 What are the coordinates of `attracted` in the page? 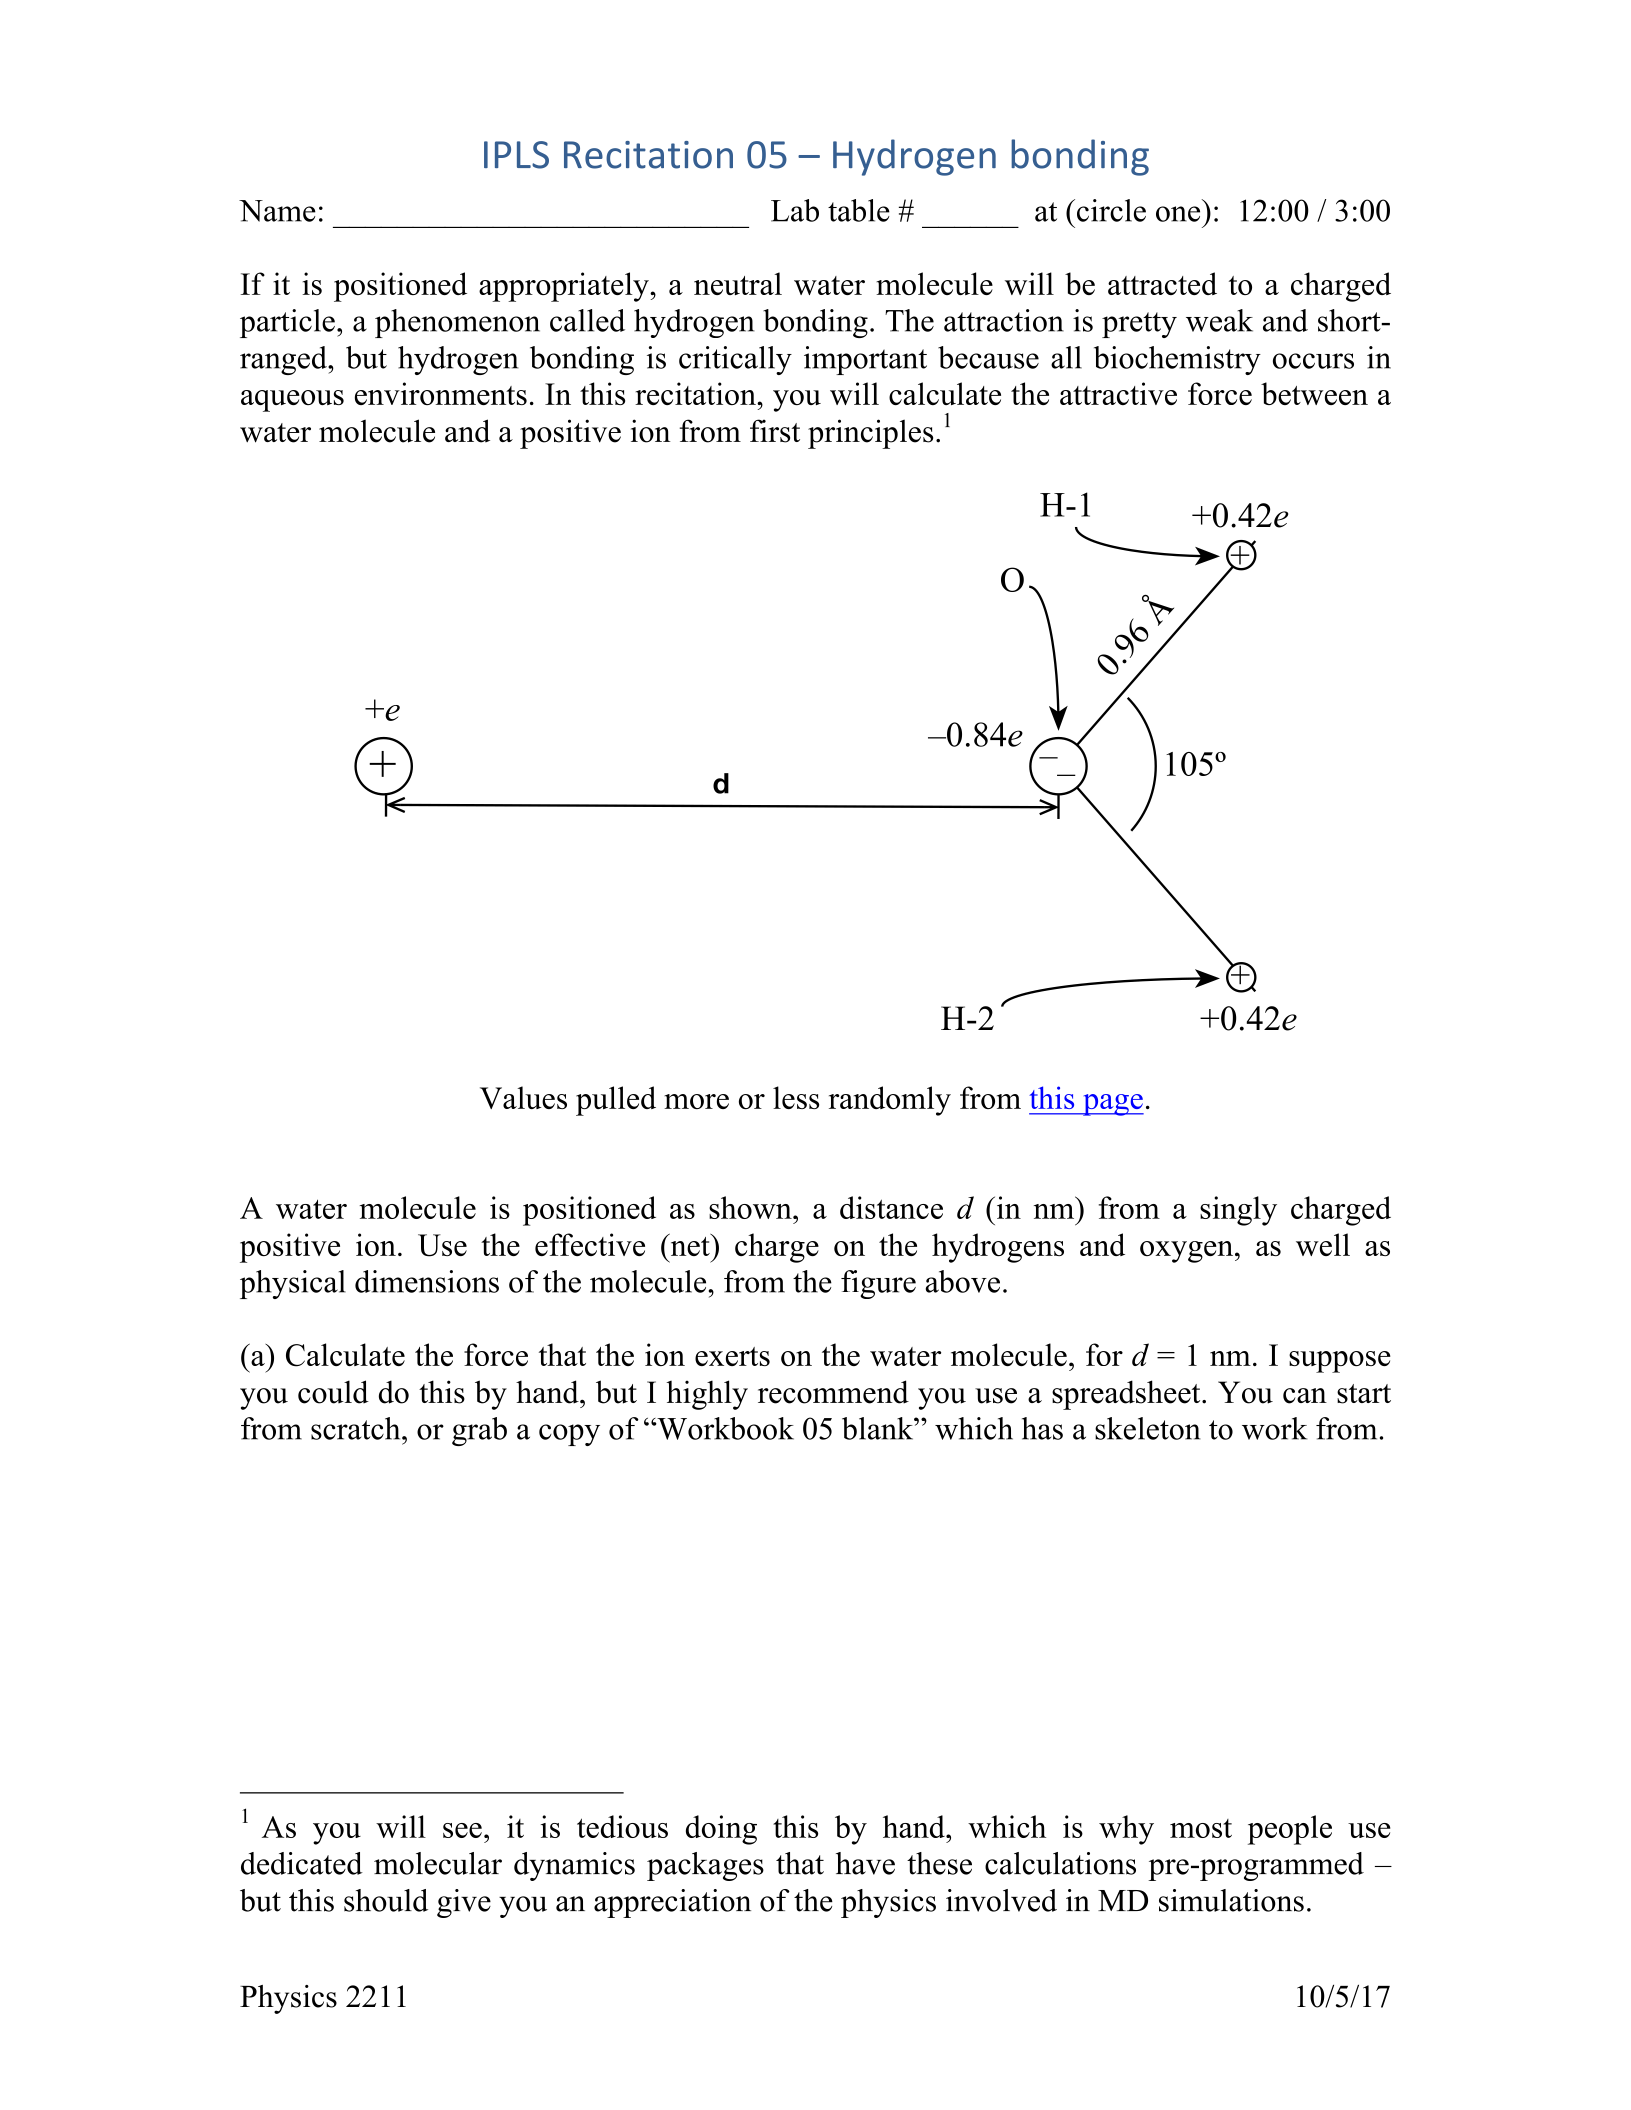 It's located at (1162, 283).
